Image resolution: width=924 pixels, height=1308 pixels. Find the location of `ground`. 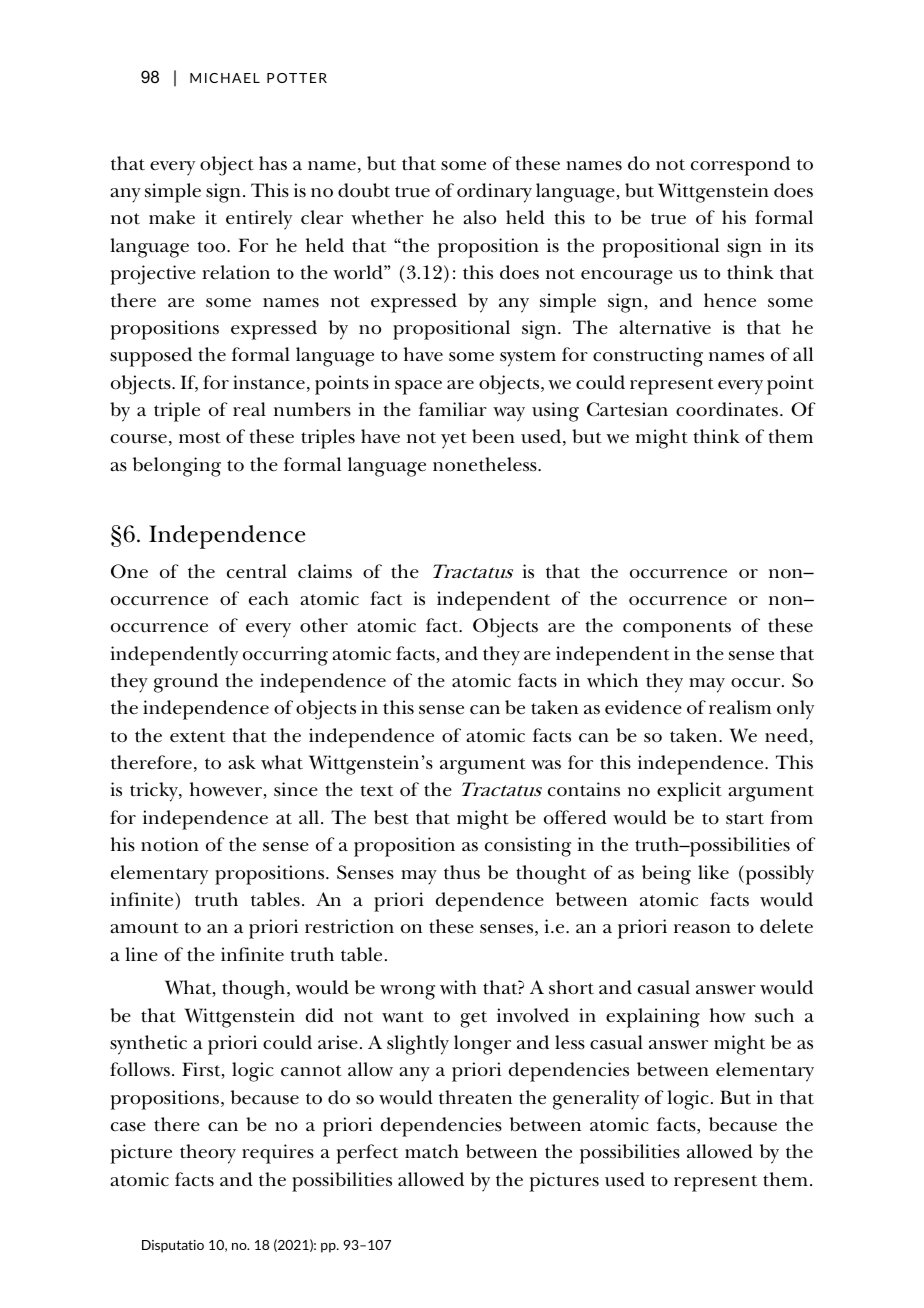

ground is located at coordinates (186, 683).
